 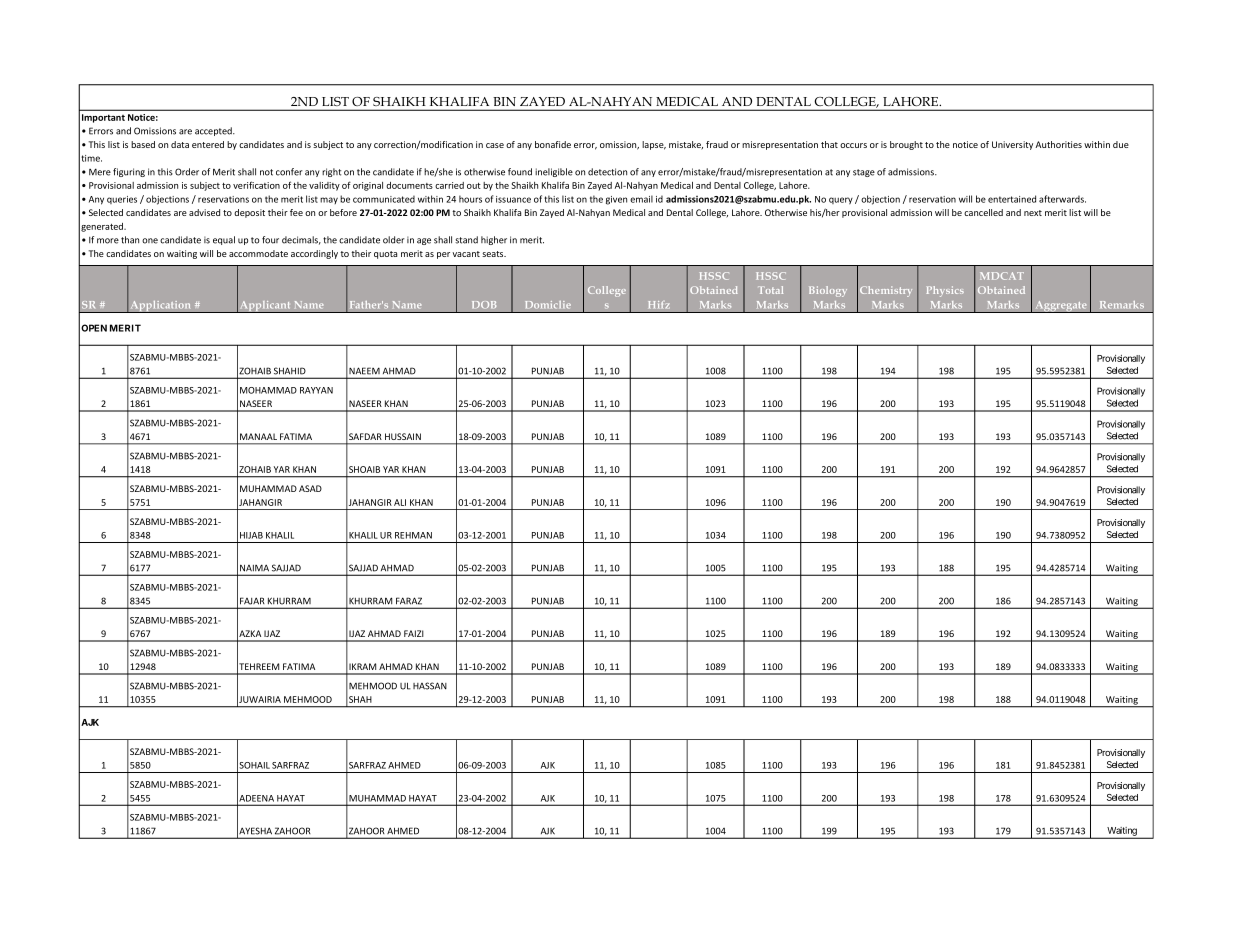 I want to click on HUSSAIN, so click(x=403, y=436).
